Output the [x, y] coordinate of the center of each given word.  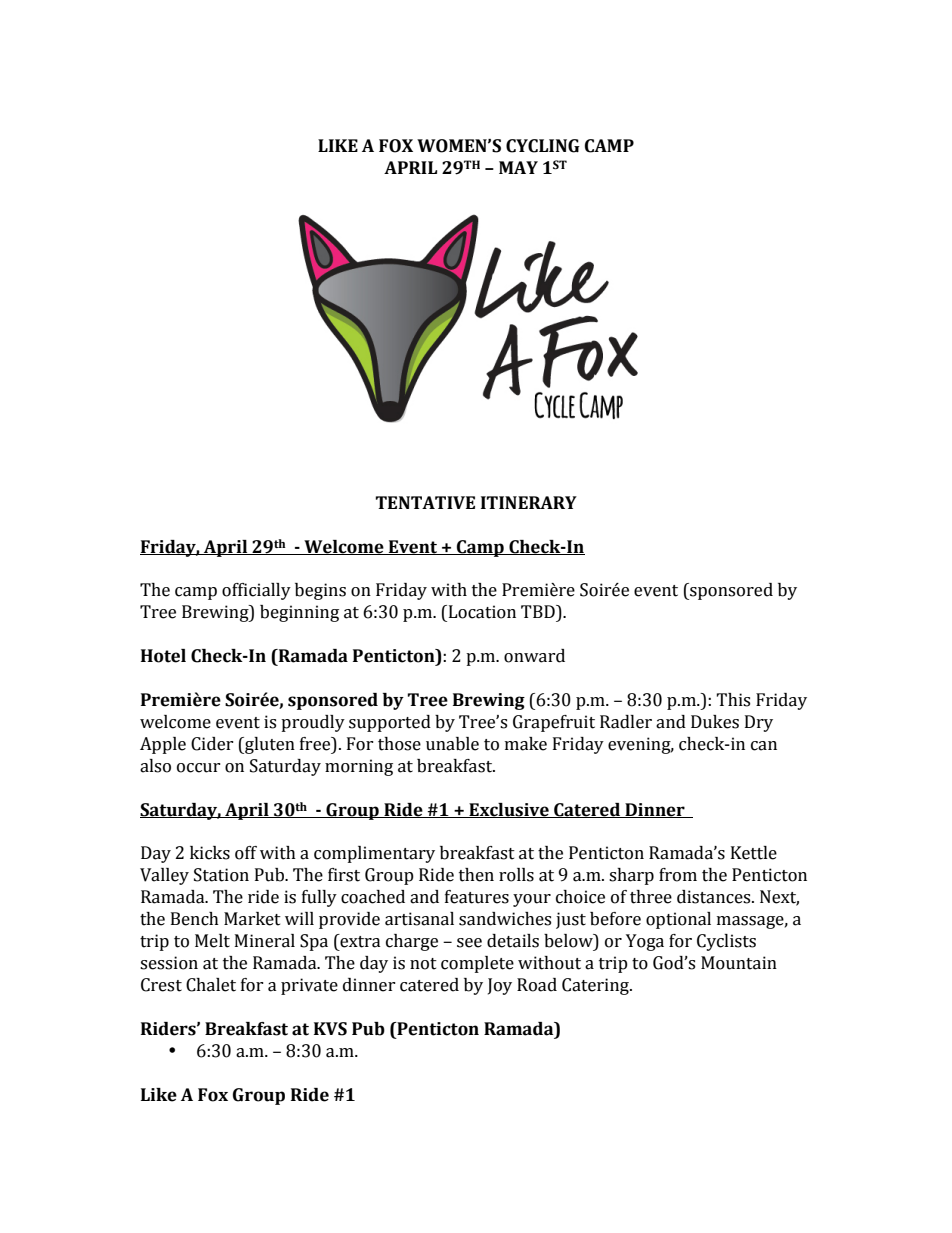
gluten [269, 745]
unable [452, 744]
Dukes [715, 722]
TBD [539, 611]
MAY [518, 167]
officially [256, 591]
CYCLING [543, 146]
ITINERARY [529, 502]
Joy [500, 986]
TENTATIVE [425, 502]
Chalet [211, 985]
